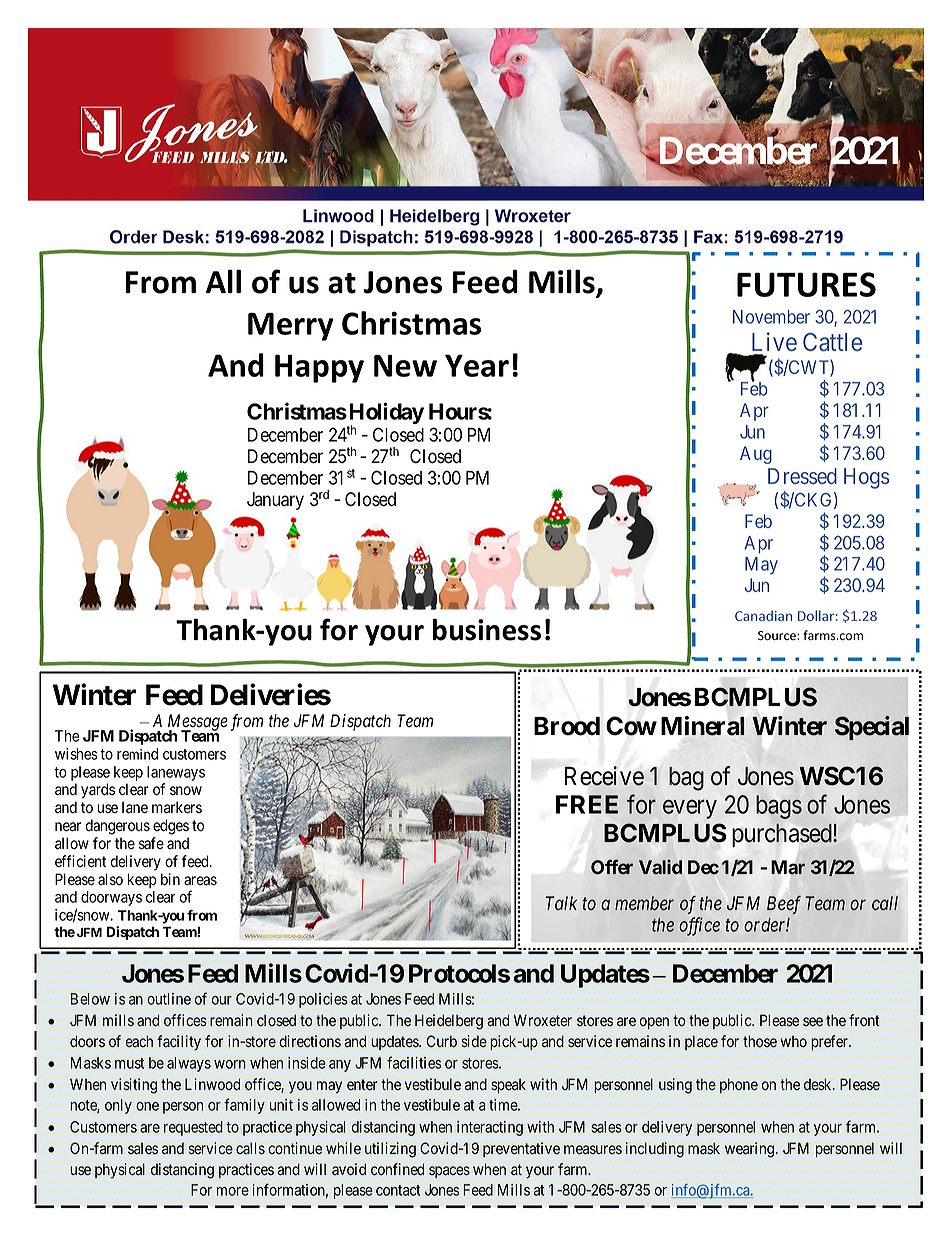 The height and width of the screenshot is (1233, 952). What do you see at coordinates (291, 327) in the screenshot?
I see `Merry` at bounding box center [291, 327].
